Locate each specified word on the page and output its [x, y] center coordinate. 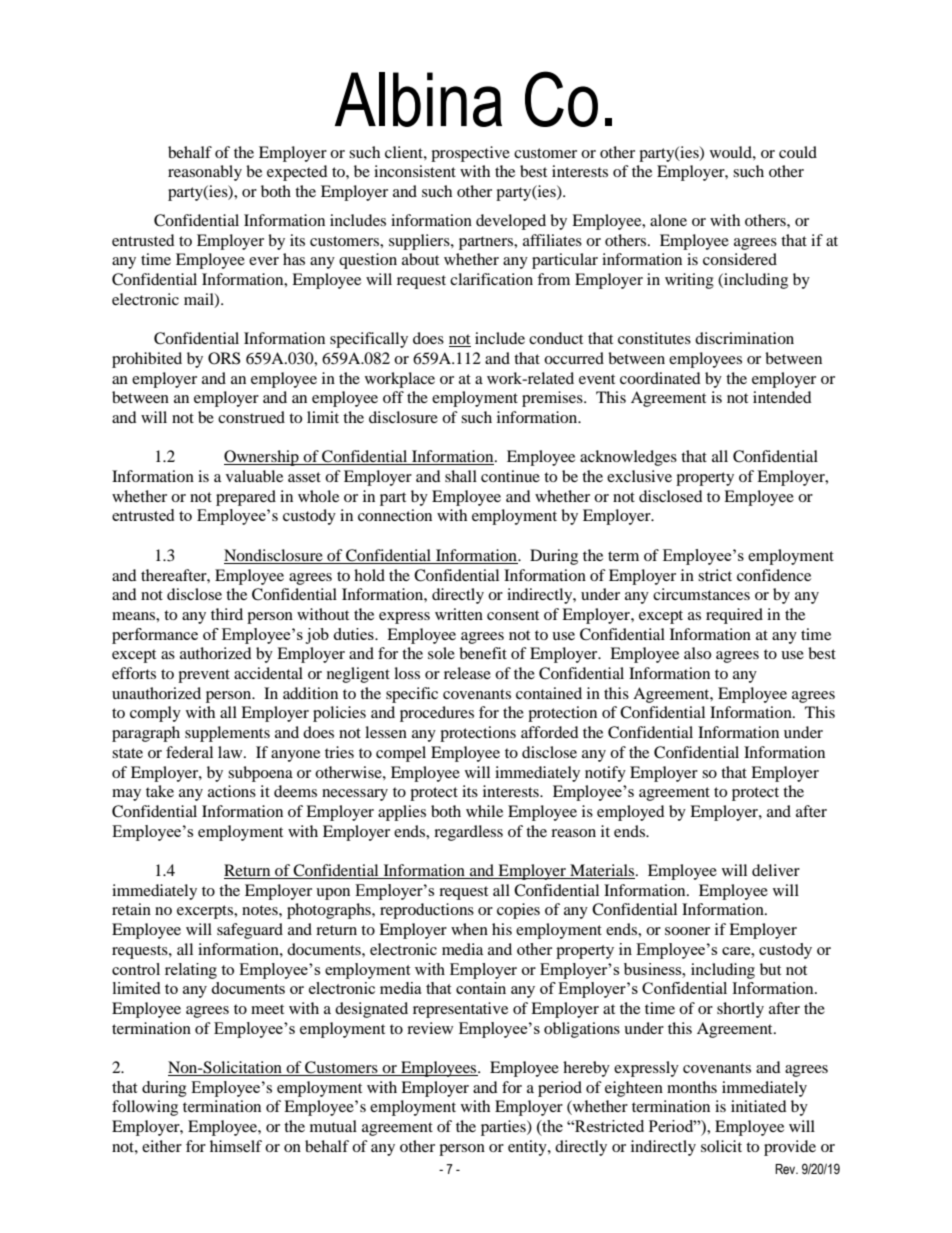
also [697, 653]
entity [528, 1148]
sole [441, 653]
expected [297, 173]
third [227, 614]
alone [668, 220]
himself [236, 1146]
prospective [470, 154]
